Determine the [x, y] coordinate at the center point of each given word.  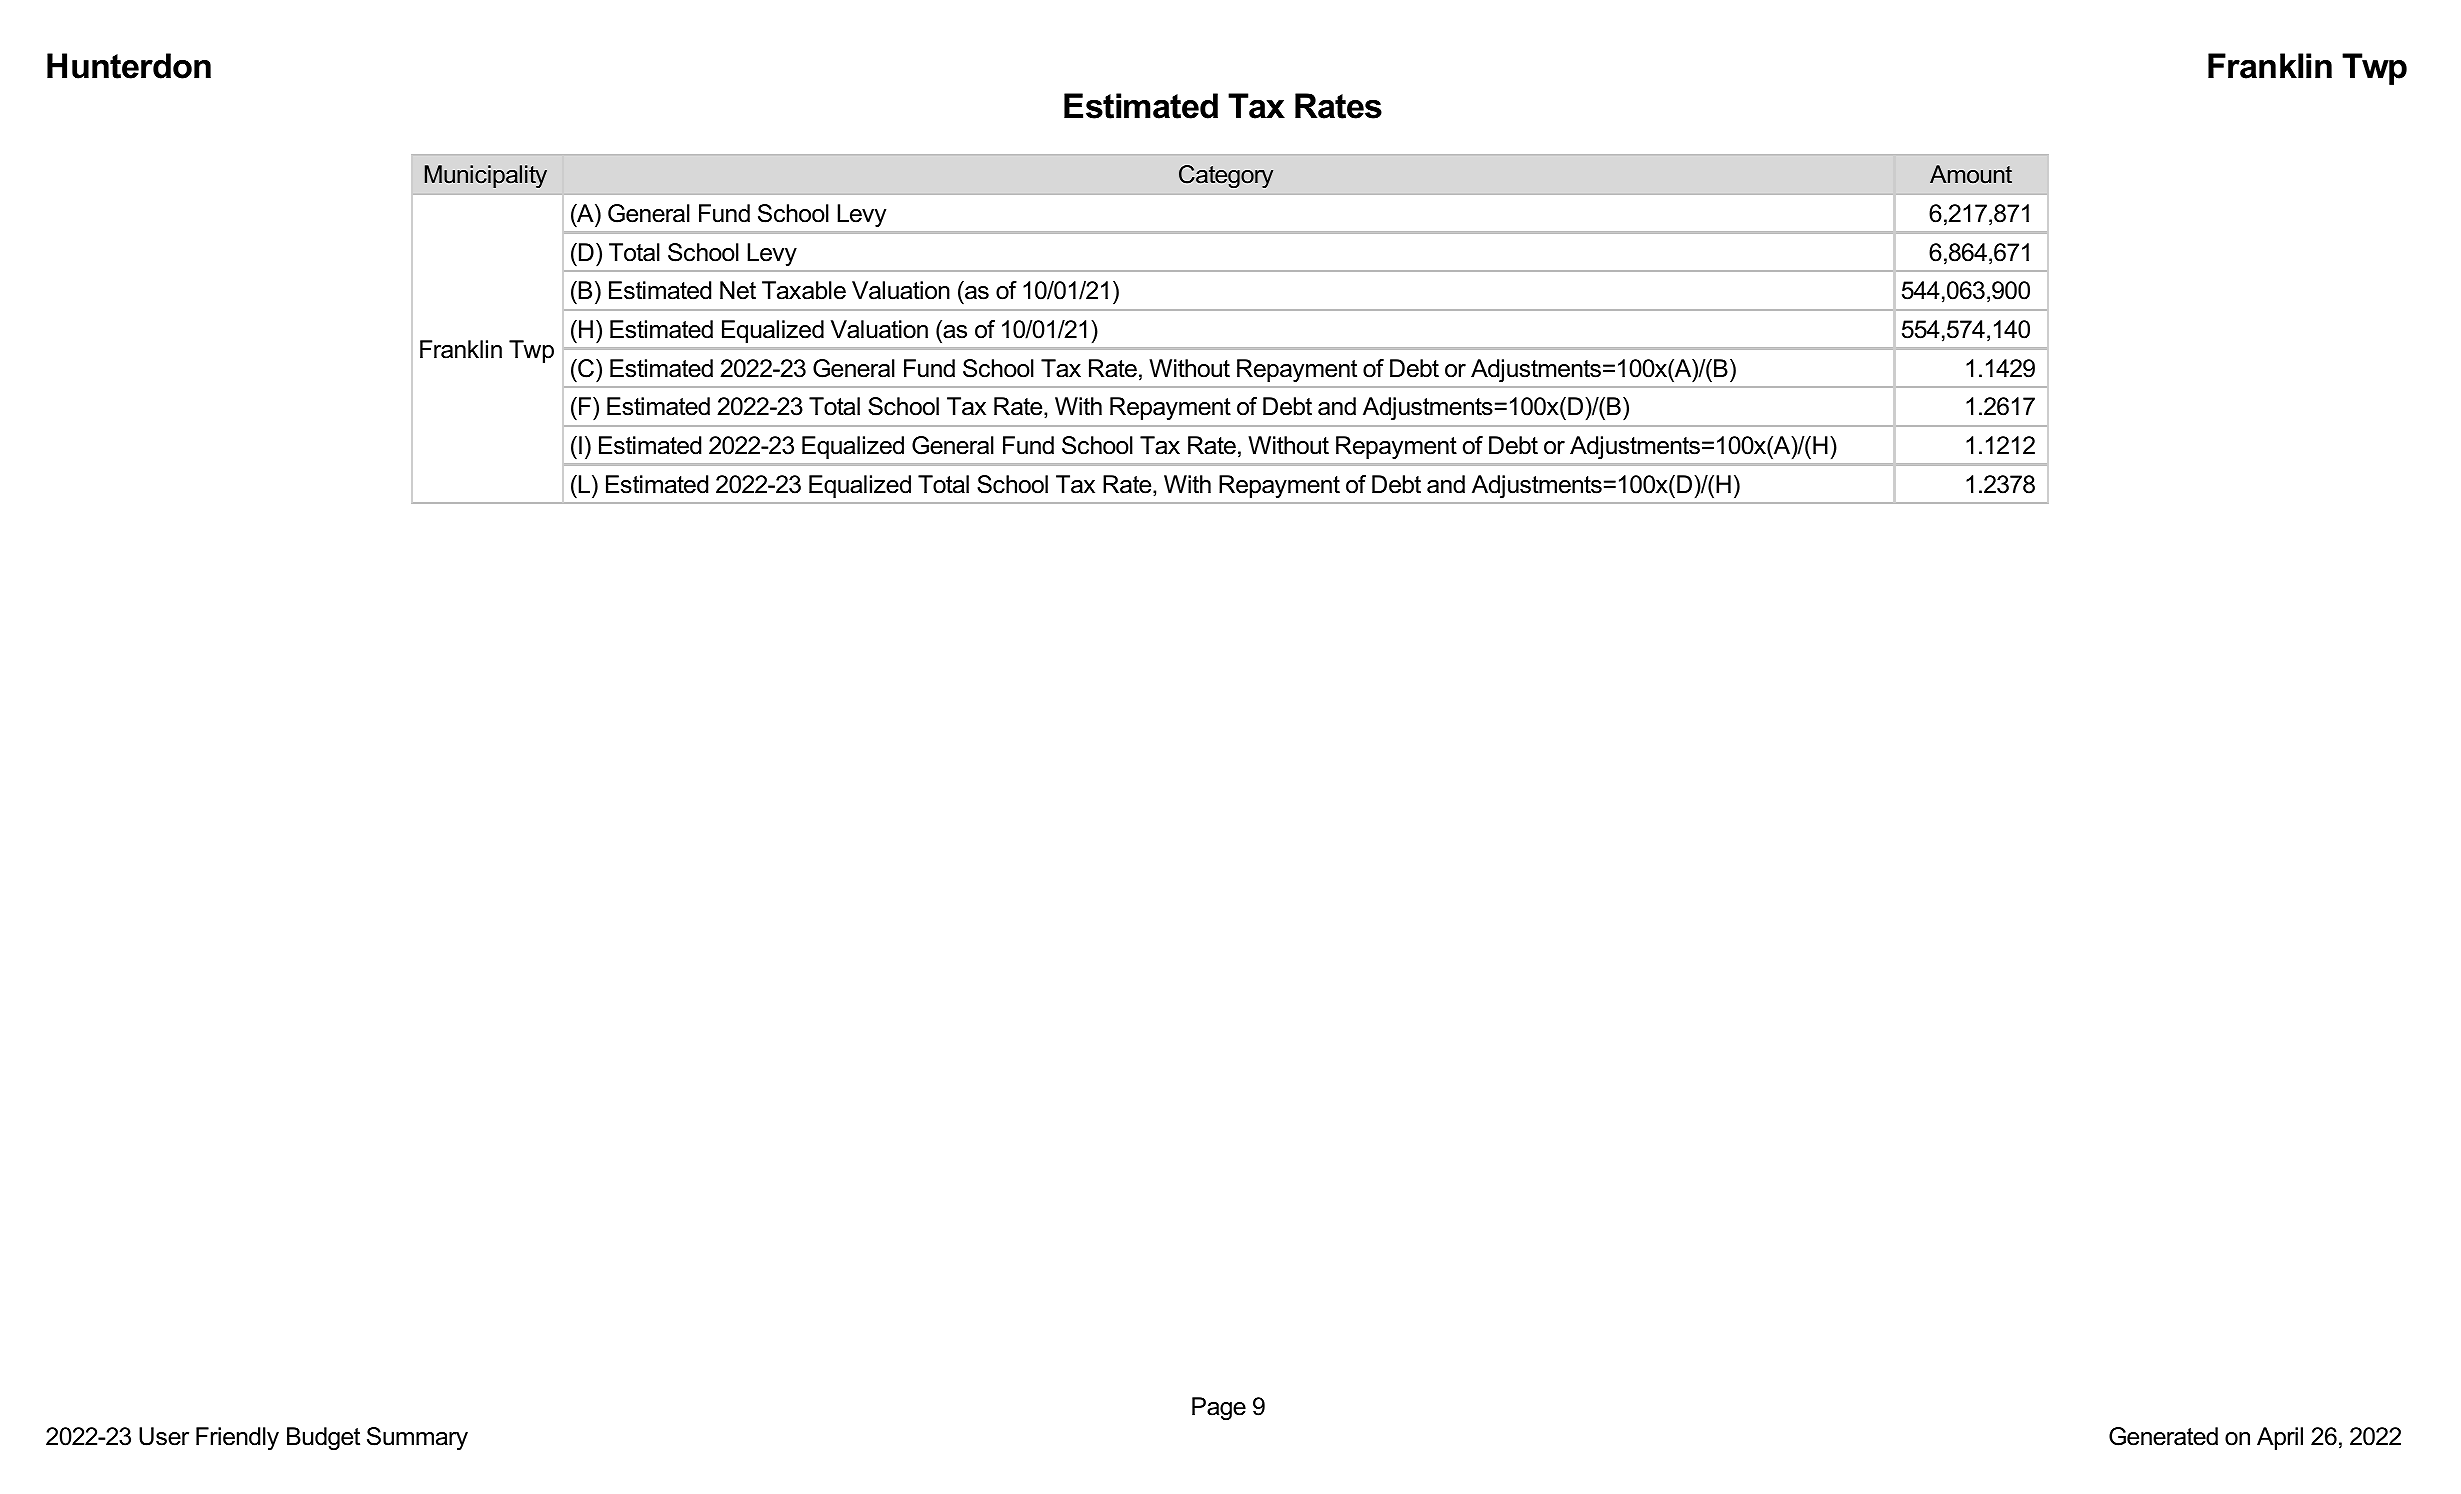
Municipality [486, 176]
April [2280, 1438]
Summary [417, 1438]
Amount [1971, 174]
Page [1219, 1408]
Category [1226, 176]
